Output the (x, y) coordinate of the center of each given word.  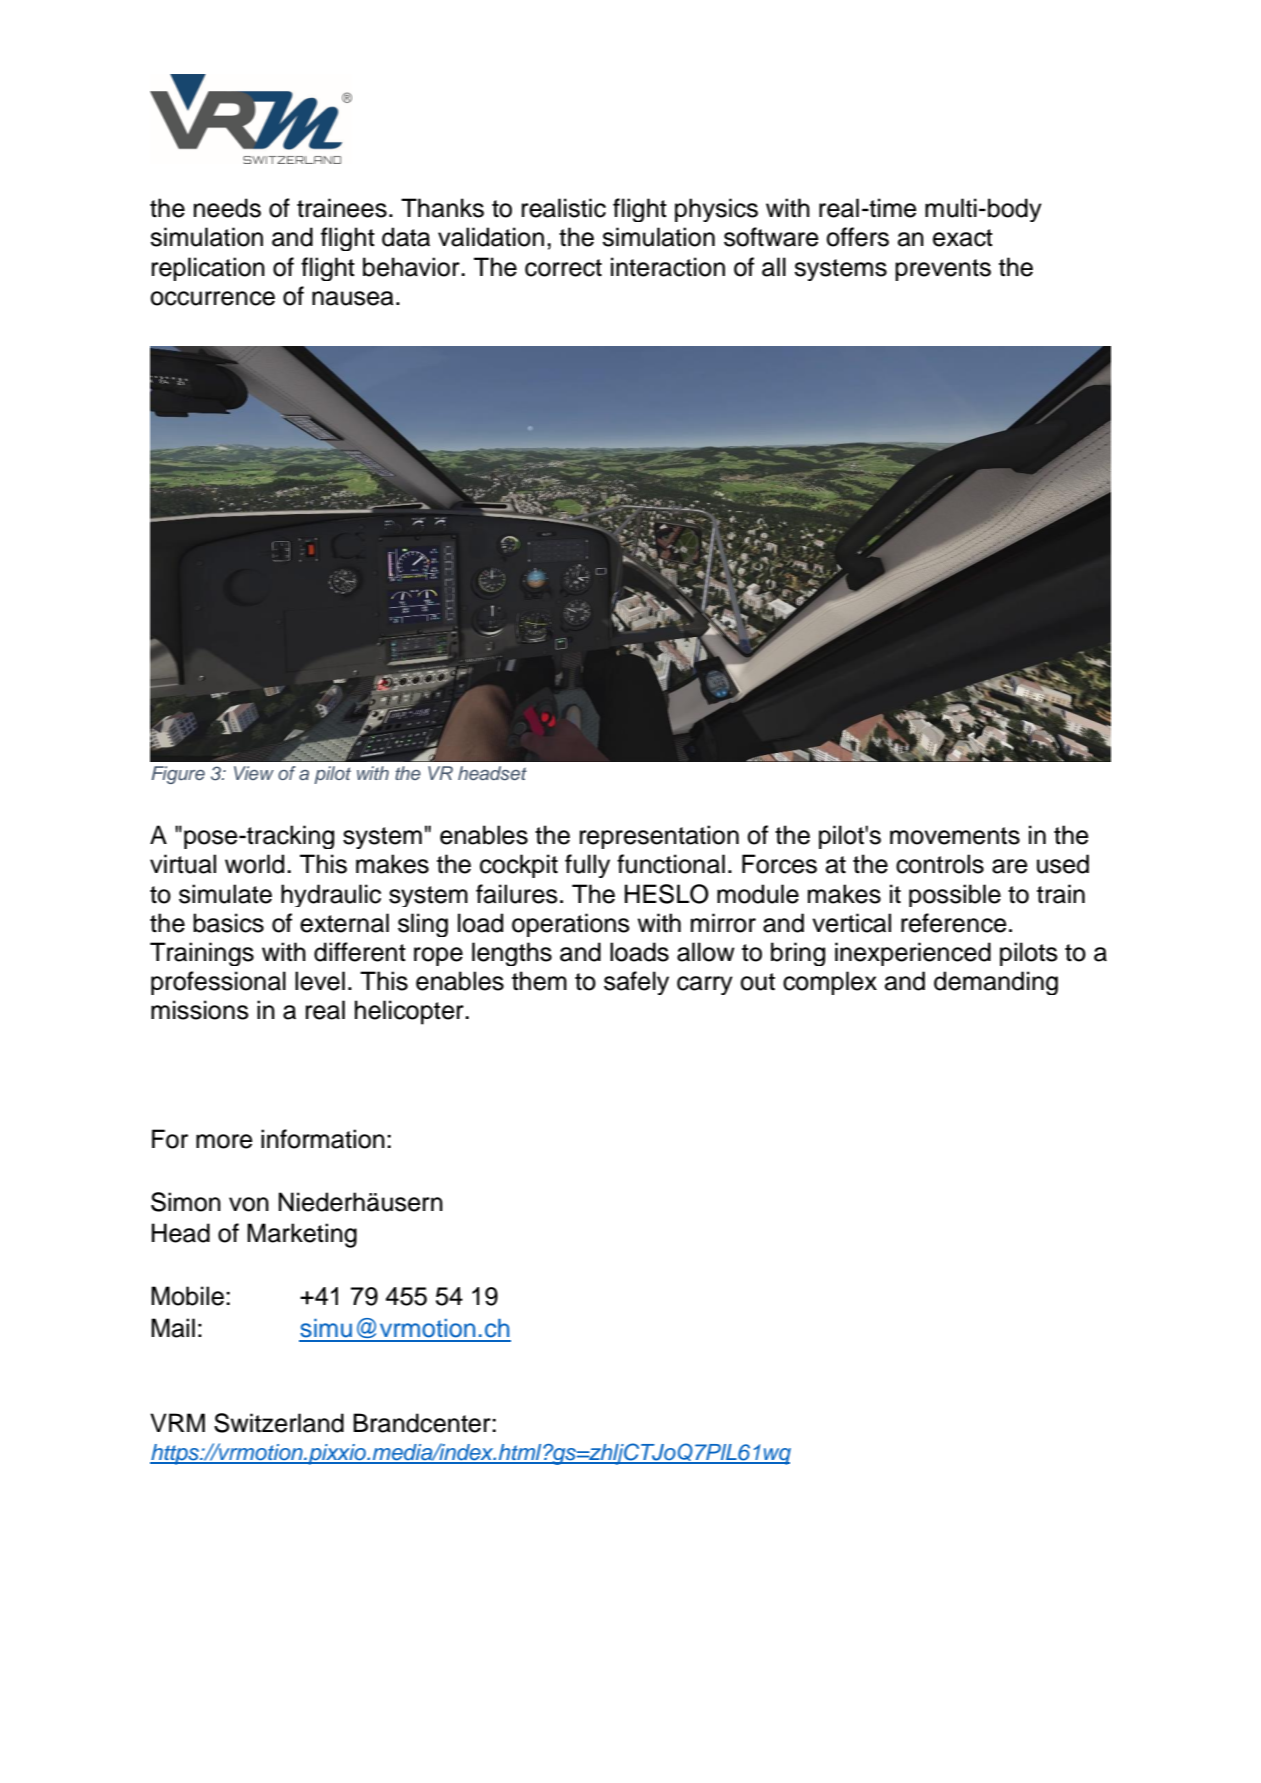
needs (227, 208)
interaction (668, 267)
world (254, 864)
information (323, 1139)
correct (563, 268)
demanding (996, 983)
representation (659, 837)
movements (955, 836)
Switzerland (279, 1423)
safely (636, 983)
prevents (943, 270)
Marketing (302, 1235)
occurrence (212, 298)
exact (963, 238)
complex (830, 983)
